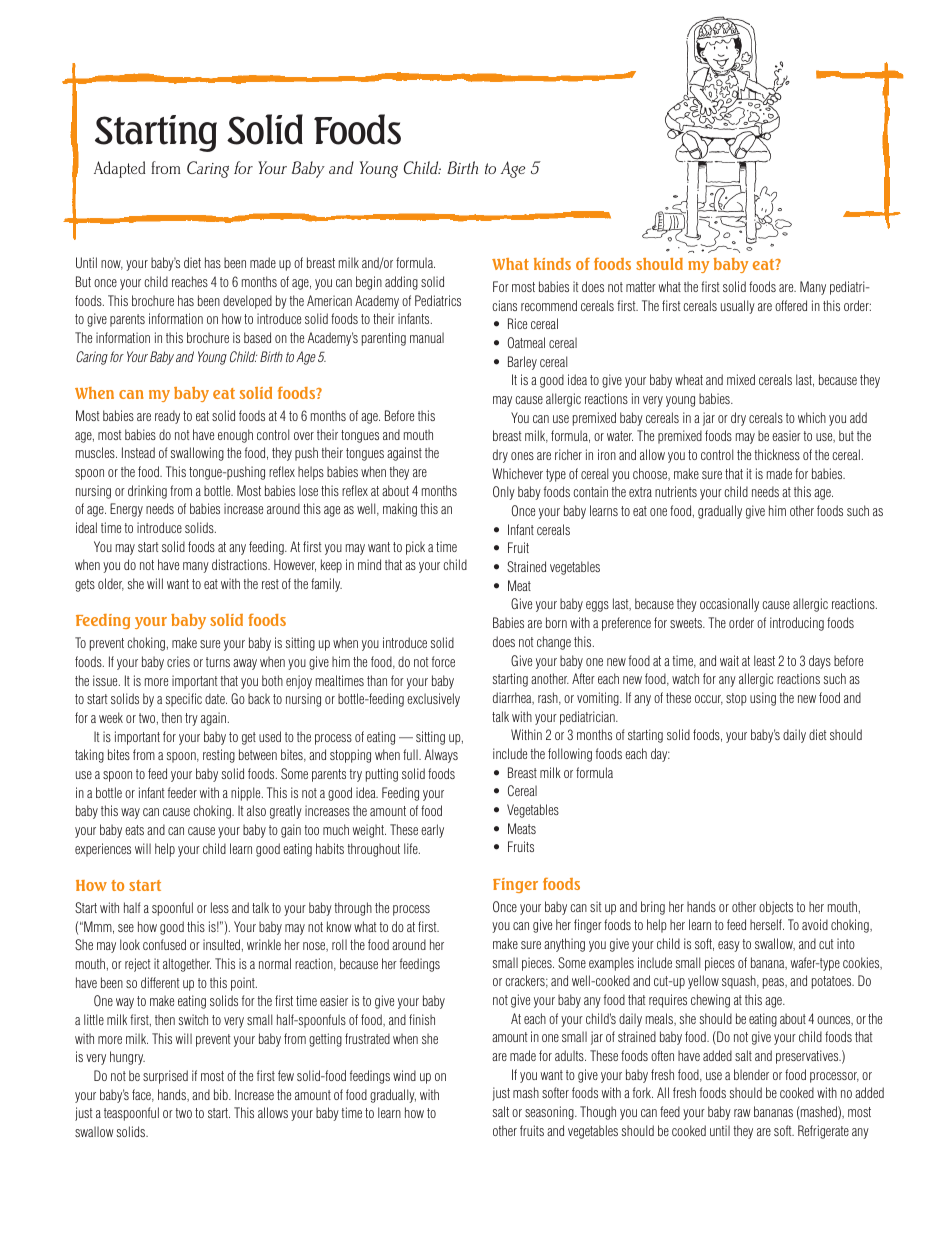 This document has width=952, height=1233. Describe the element at coordinates (165, 1077) in the document. I see `surprised` at that location.
